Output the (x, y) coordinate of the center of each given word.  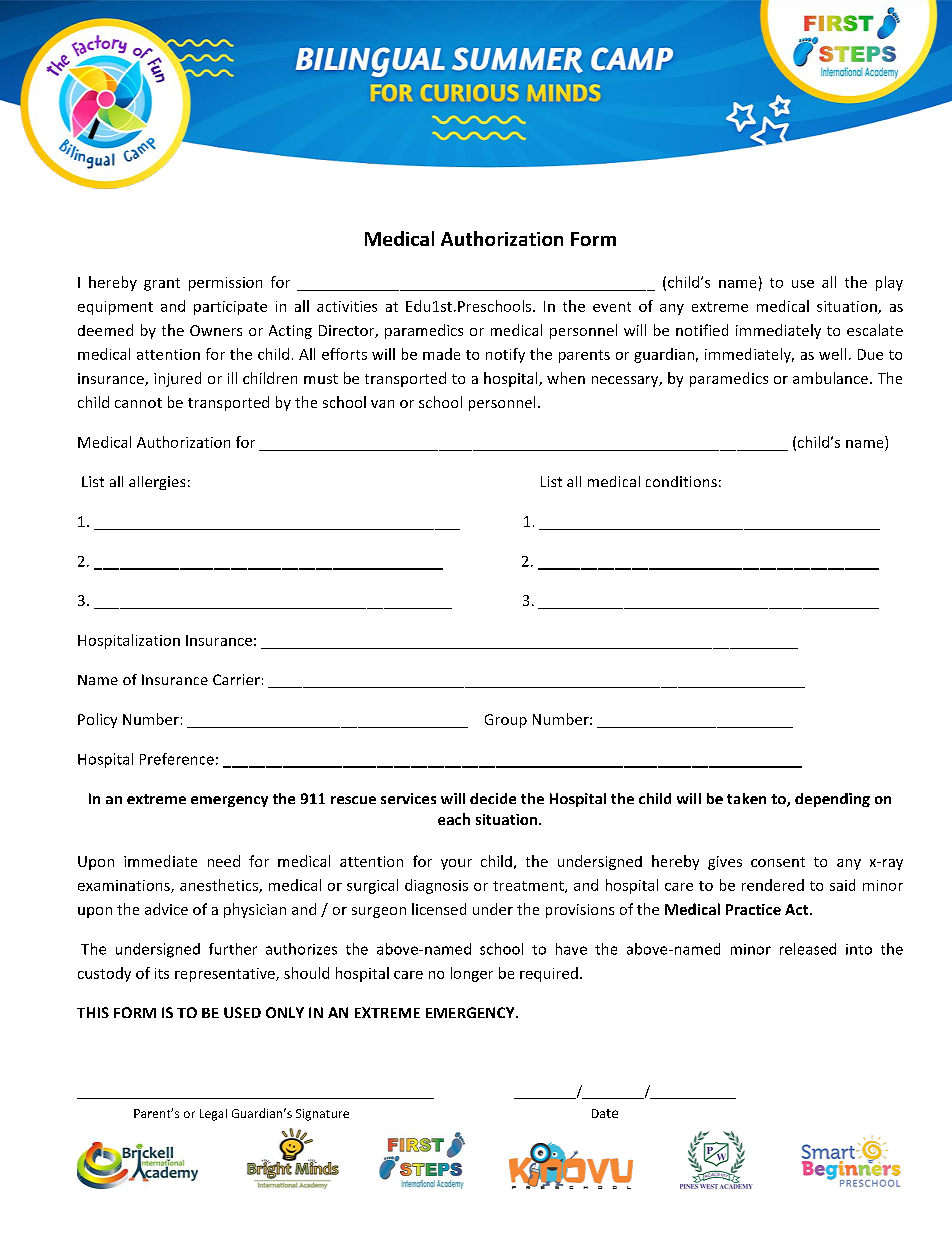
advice (166, 909)
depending (832, 800)
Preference (177, 759)
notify (505, 355)
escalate (875, 330)
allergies (157, 483)
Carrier (236, 679)
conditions (681, 481)
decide (493, 798)
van (382, 404)
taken (746, 798)
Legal (213, 1115)
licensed (439, 909)
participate (230, 308)
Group (506, 721)
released (808, 949)
